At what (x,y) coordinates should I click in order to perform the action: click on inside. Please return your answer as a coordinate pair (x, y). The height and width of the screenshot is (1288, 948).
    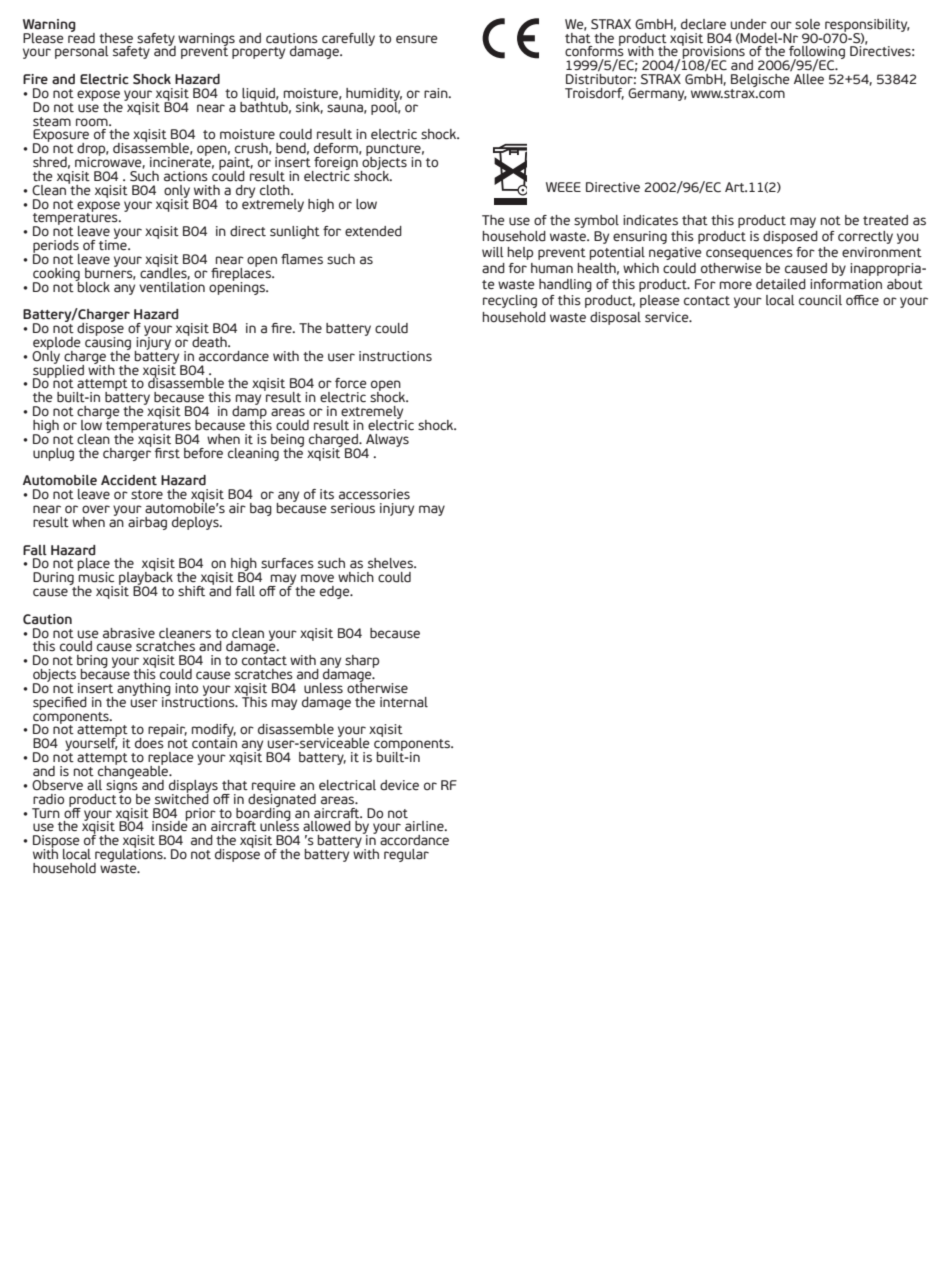
    Looking at the image, I should click on (170, 825).
